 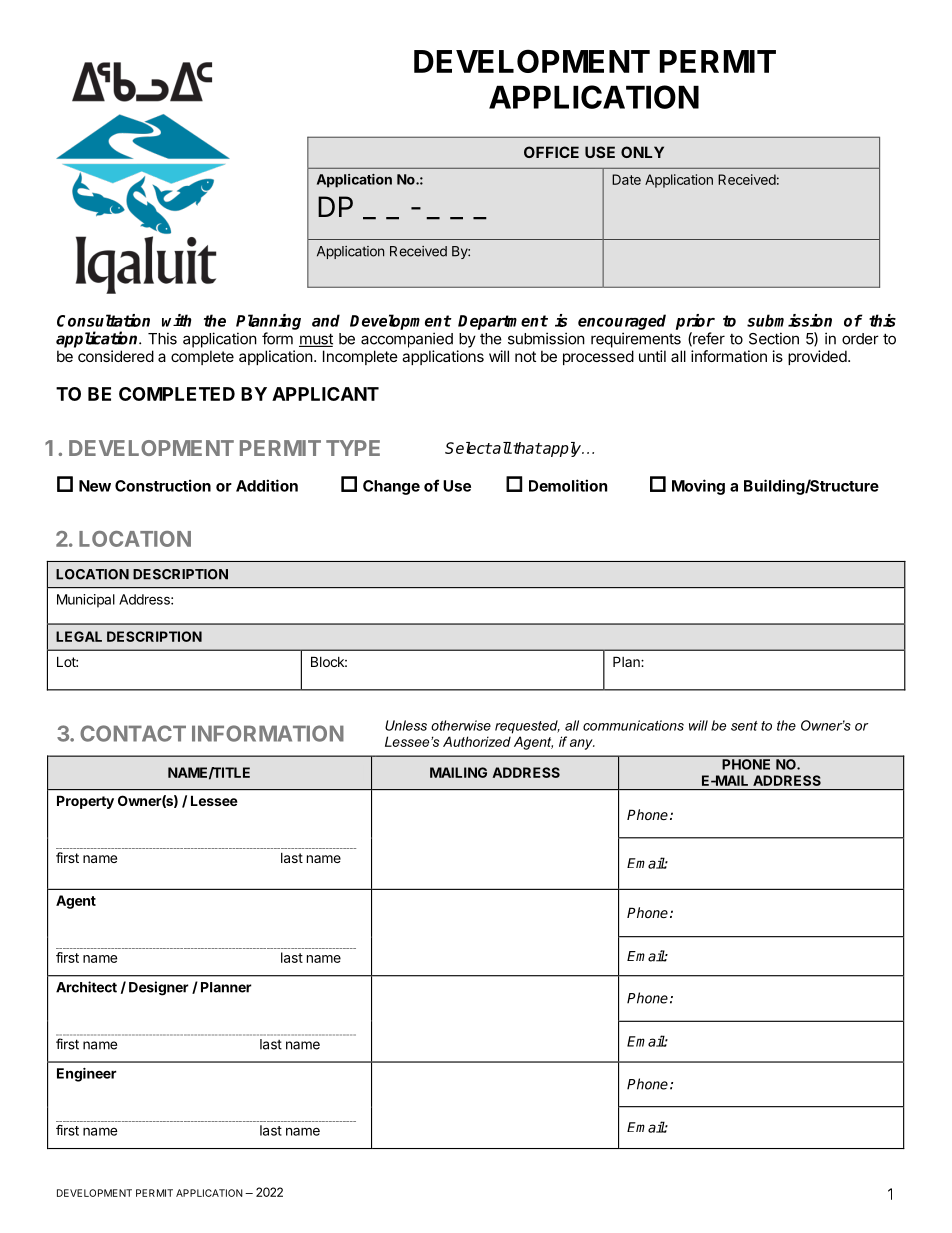 What do you see at coordinates (477, 741) in the screenshot?
I see `Authorized` at bounding box center [477, 741].
